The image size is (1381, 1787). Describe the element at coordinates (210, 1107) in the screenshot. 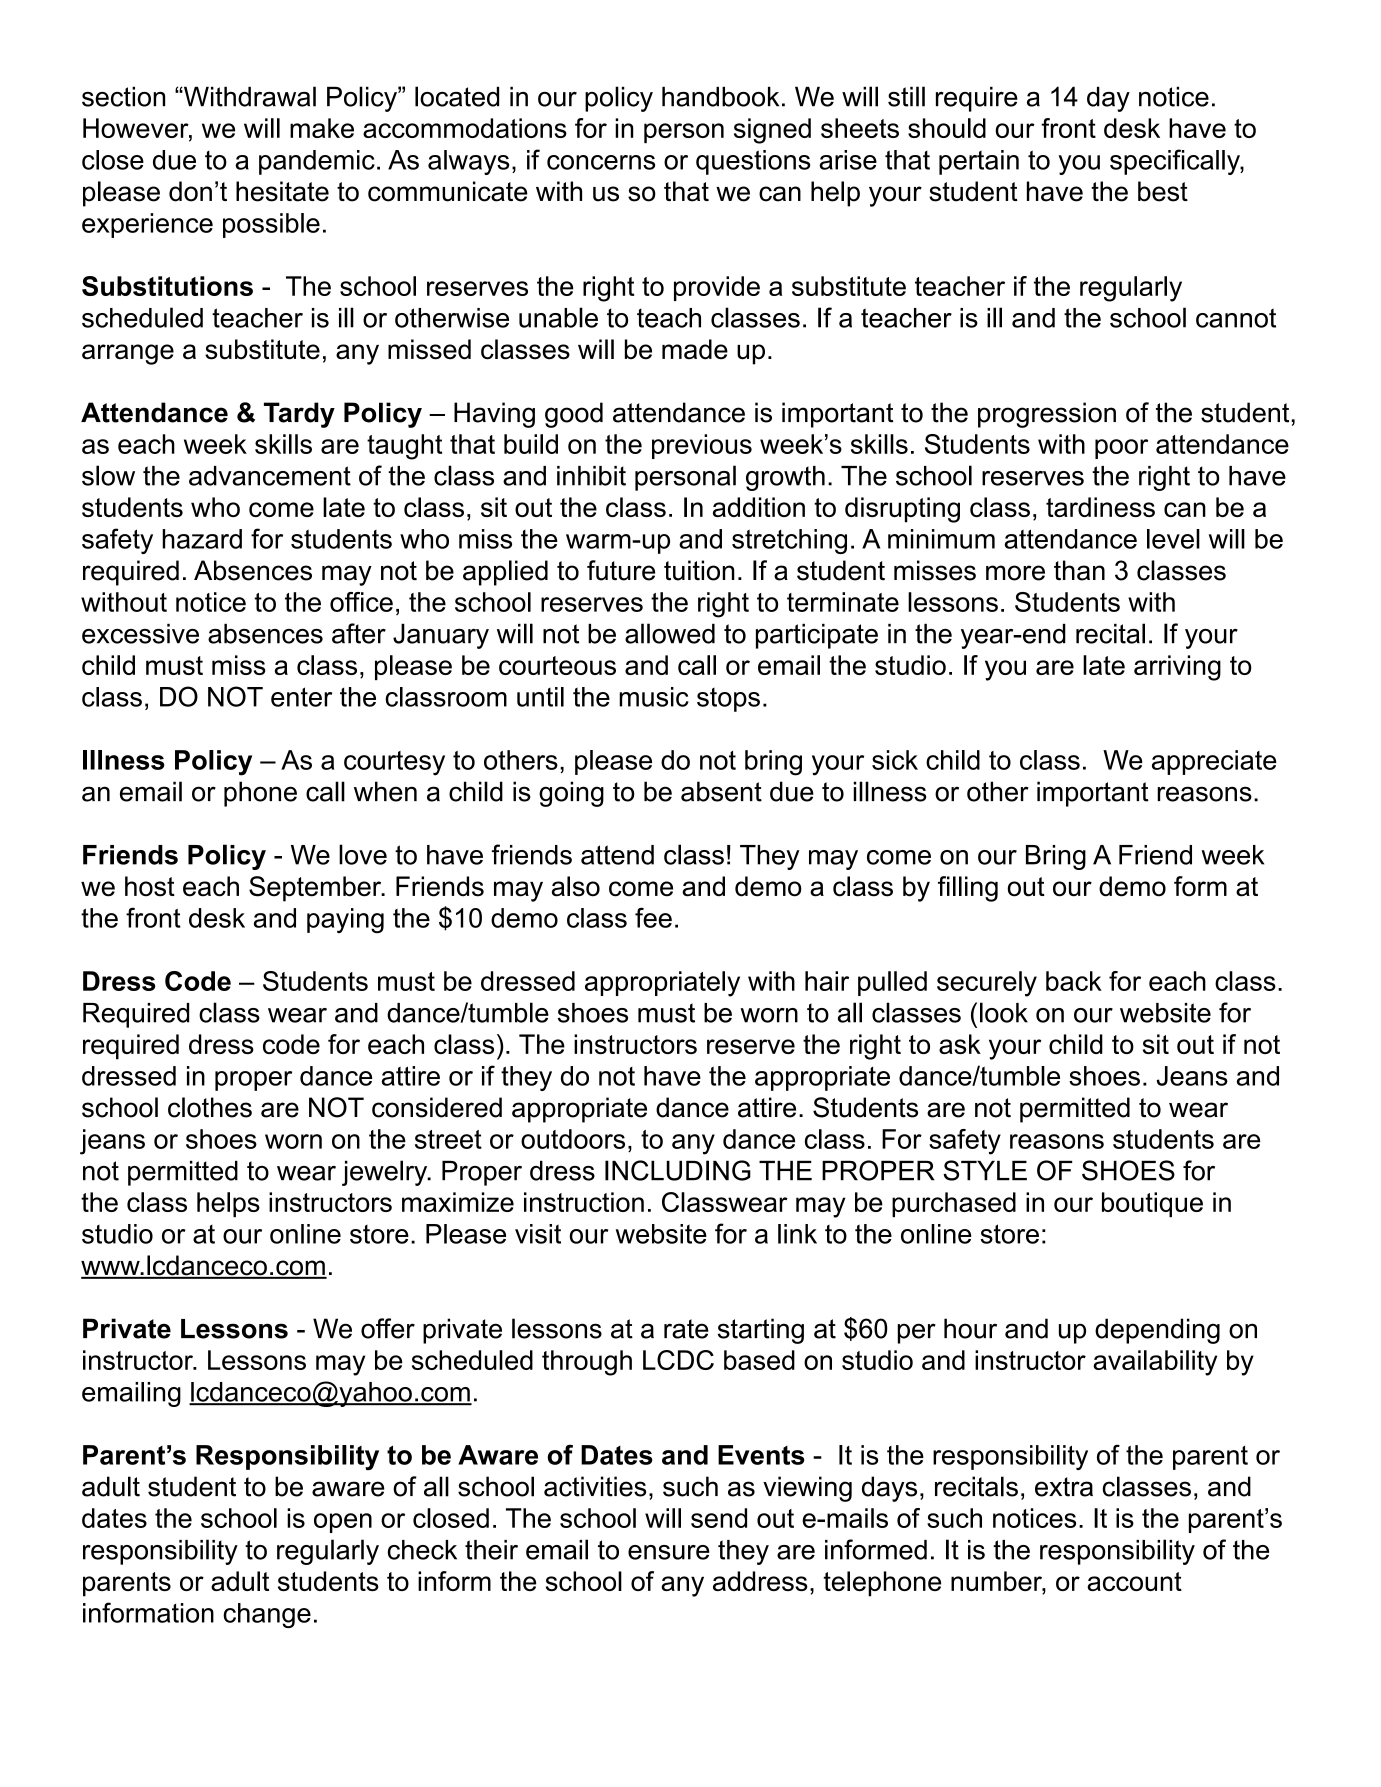

I see `clothes` at that location.
